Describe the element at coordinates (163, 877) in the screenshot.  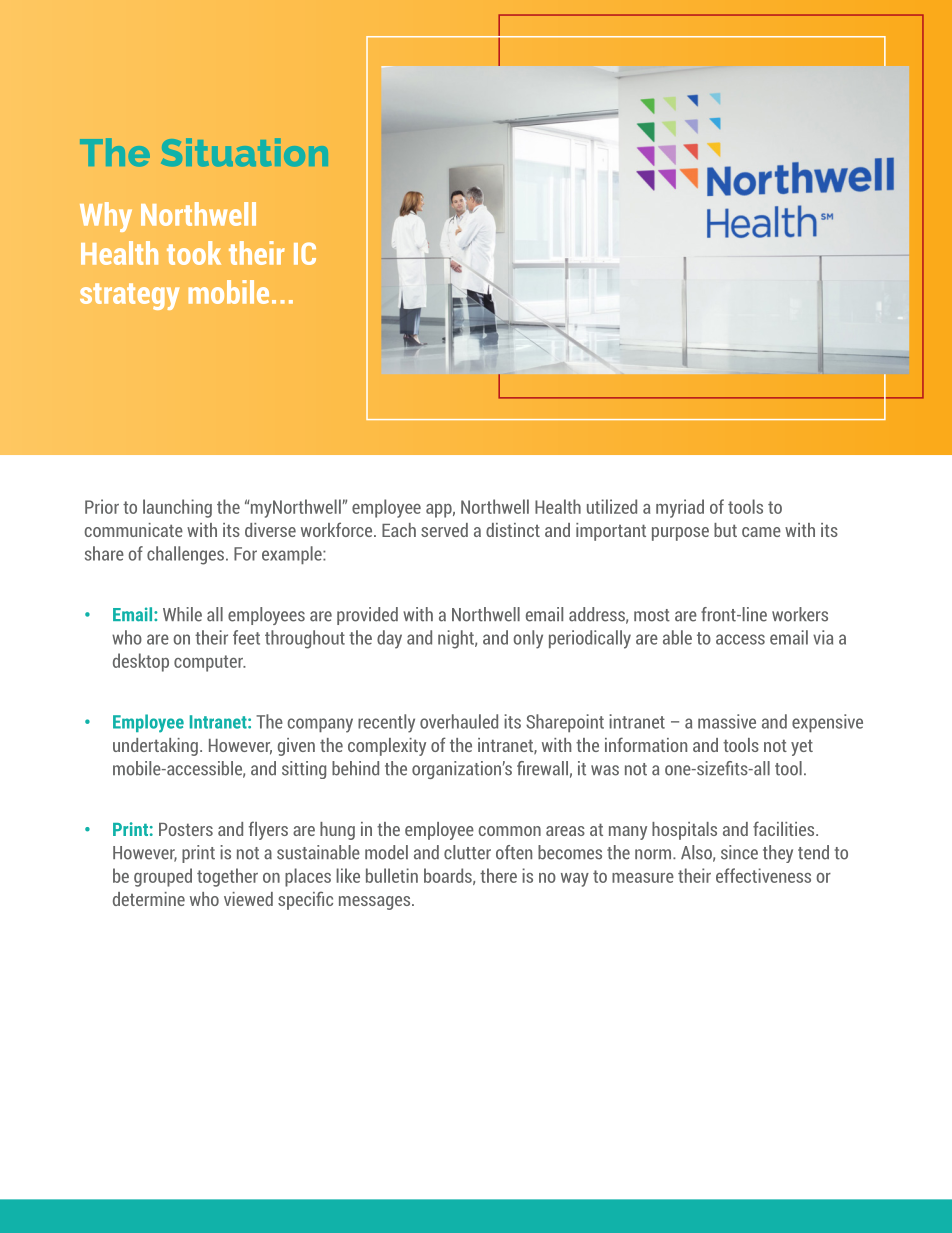
I see `grouped` at that location.
